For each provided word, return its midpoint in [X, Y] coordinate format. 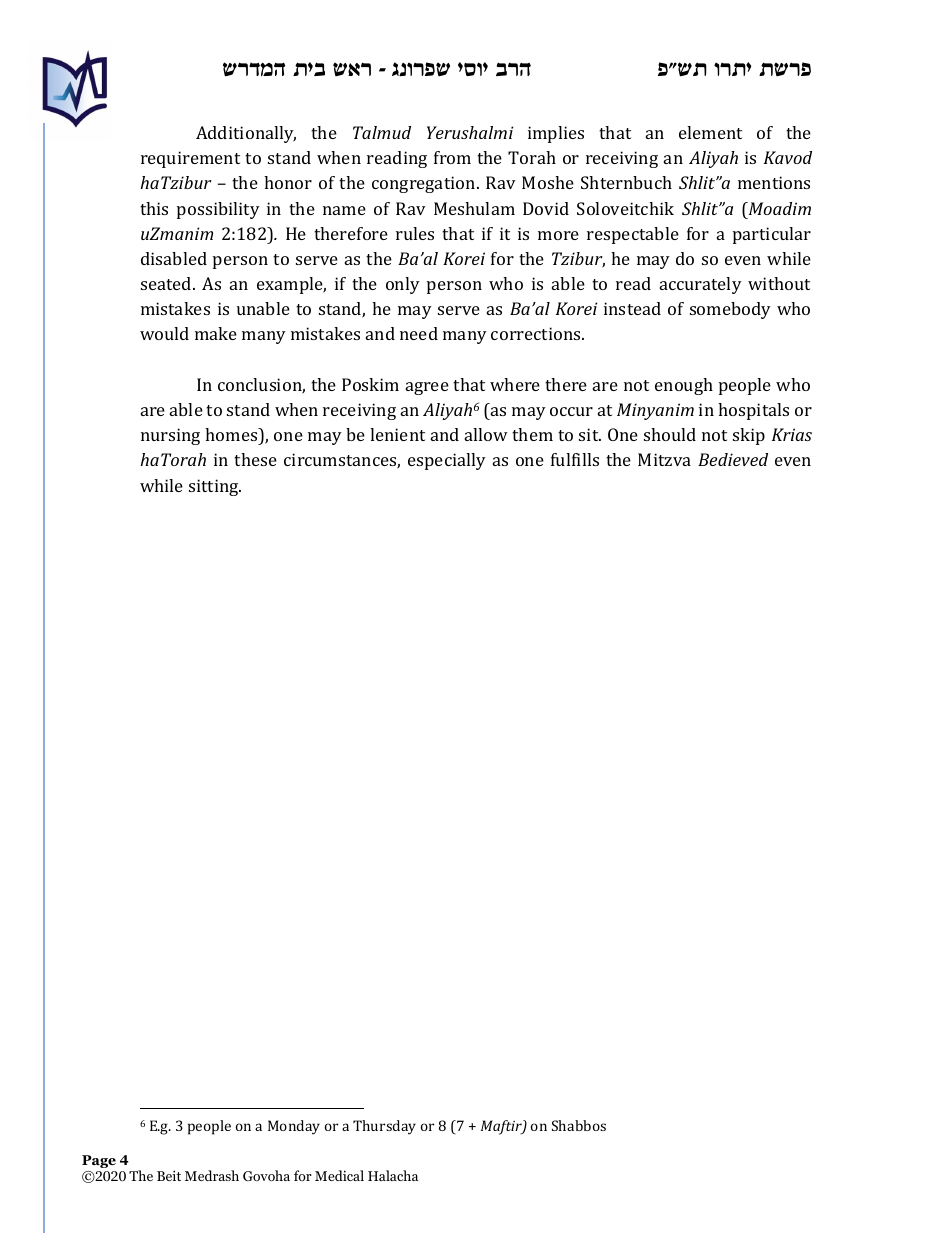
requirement [190, 159]
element [710, 132]
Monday [294, 1127]
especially [447, 461]
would [164, 333]
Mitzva [664, 459]
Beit [169, 1175]
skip [749, 436]
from [452, 157]
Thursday [384, 1127]
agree [427, 388]
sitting [215, 487]
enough [684, 386]
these [255, 459]
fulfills [575, 459]
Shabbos [579, 1125]
